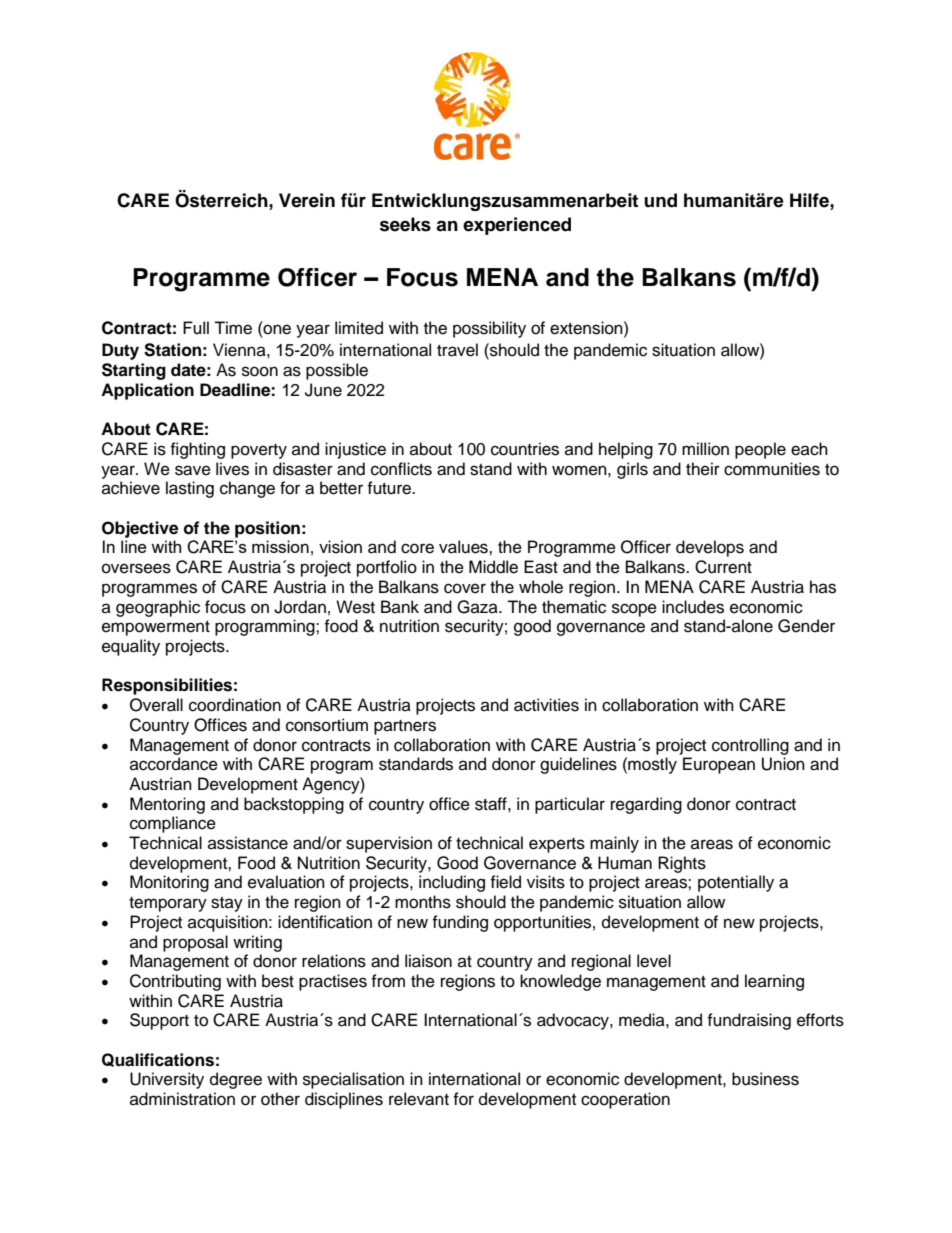  I want to click on Verein, so click(307, 200).
